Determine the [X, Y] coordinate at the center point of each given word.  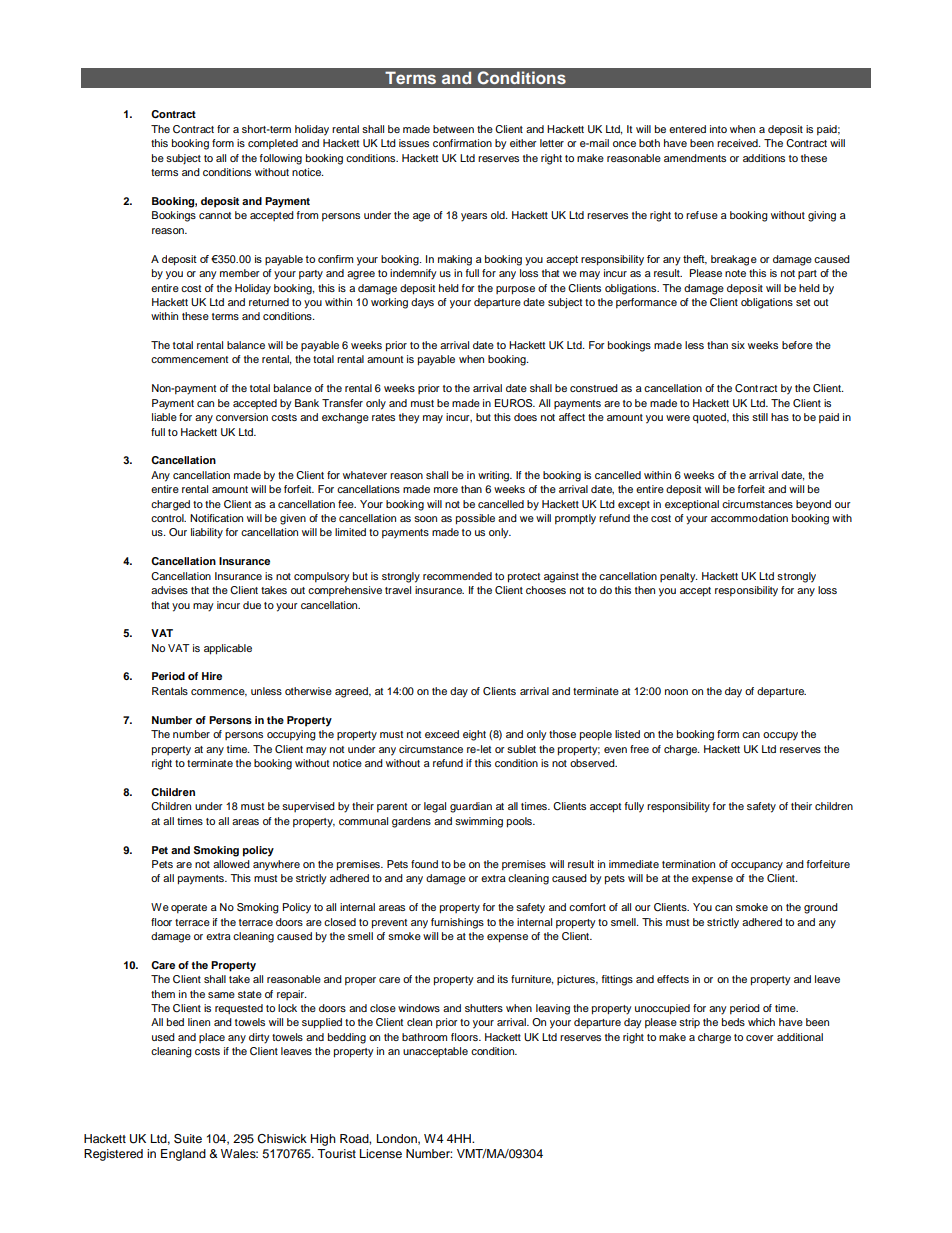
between [453, 129]
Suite [188, 1139]
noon [676, 692]
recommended [457, 576]
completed [273, 144]
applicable [228, 649]
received [738, 143]
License [381, 1153]
